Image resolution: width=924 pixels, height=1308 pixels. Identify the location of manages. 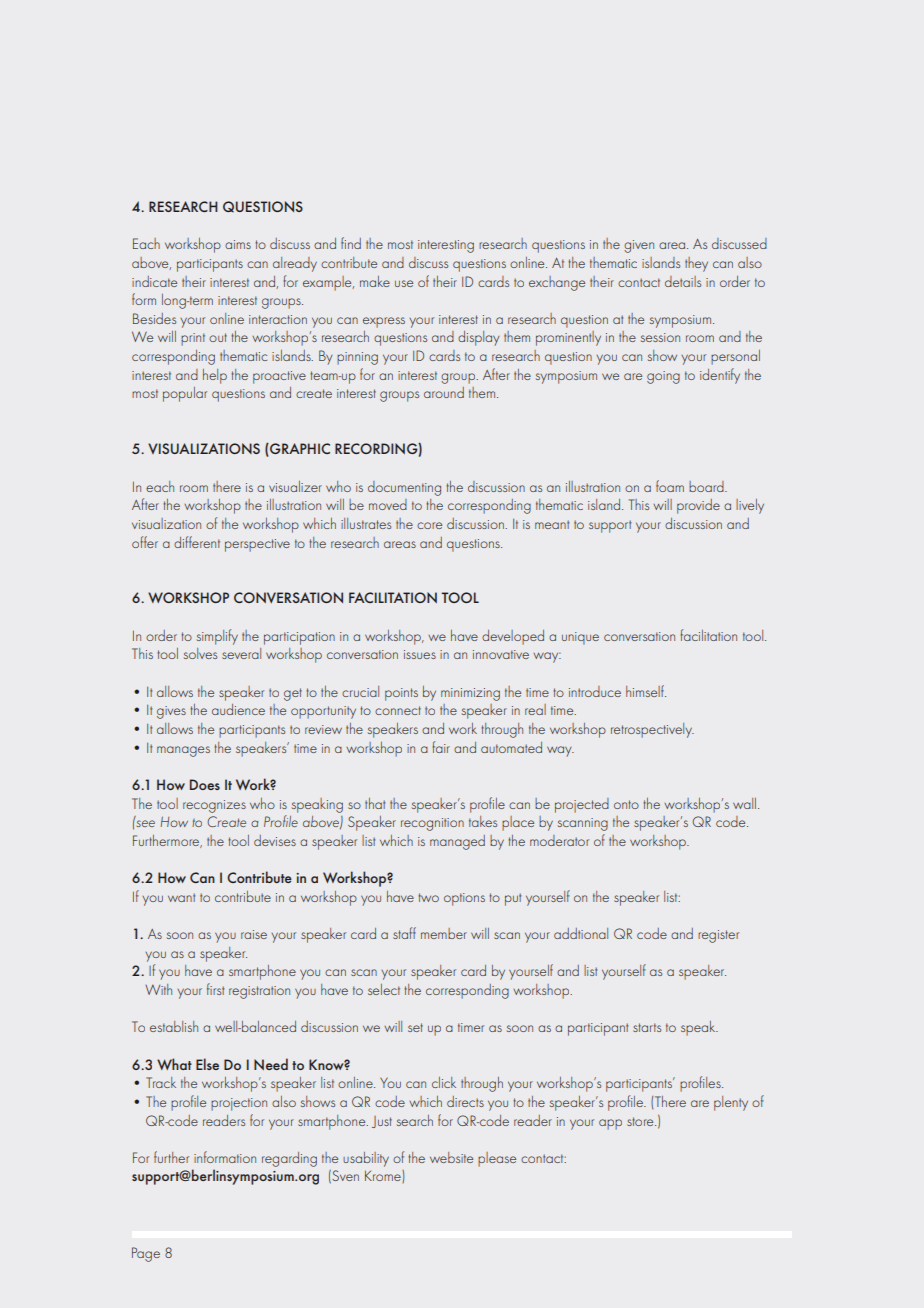
(183, 751).
